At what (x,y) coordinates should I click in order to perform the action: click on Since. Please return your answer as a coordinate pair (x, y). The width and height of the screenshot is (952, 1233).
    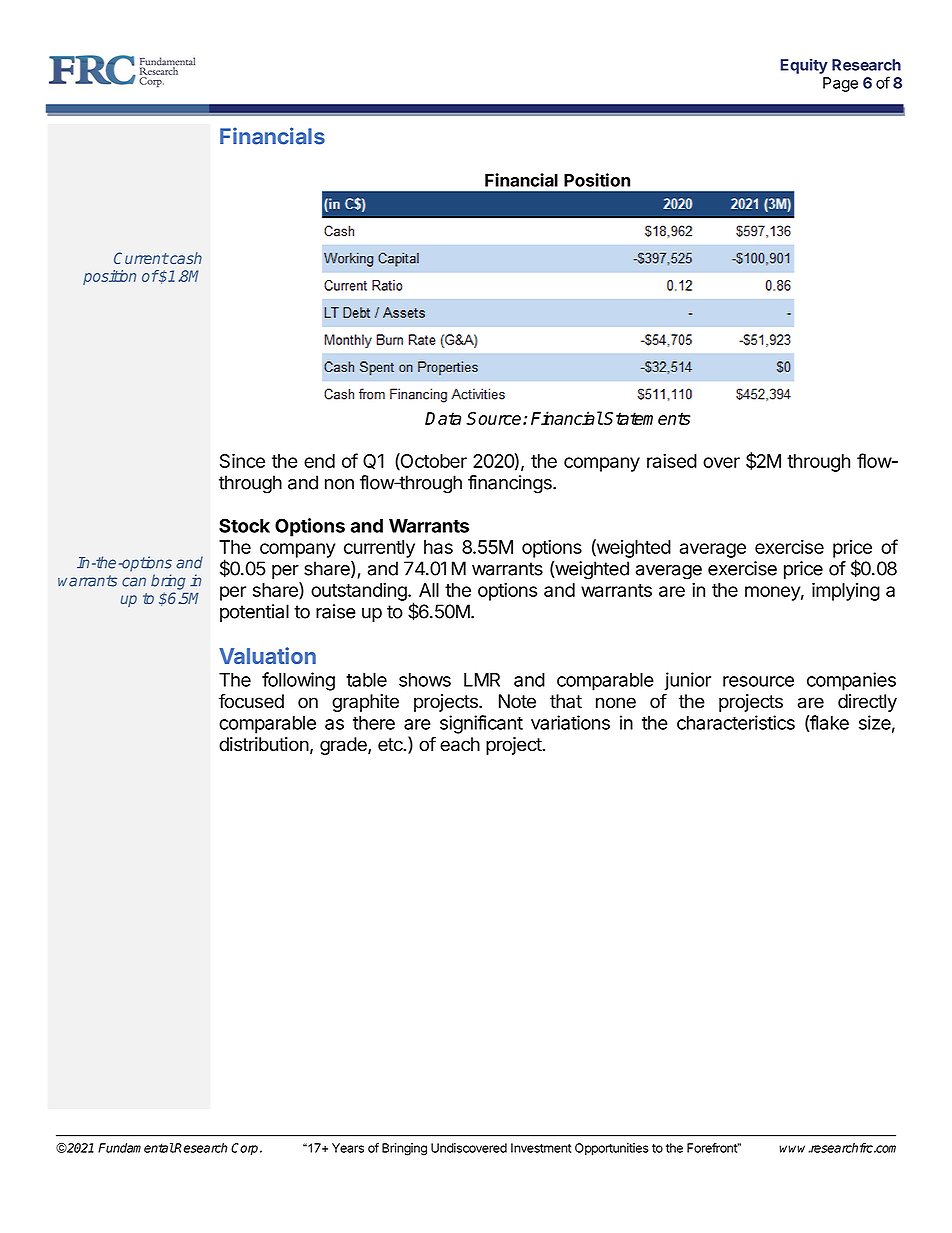
    Looking at the image, I should click on (242, 460).
